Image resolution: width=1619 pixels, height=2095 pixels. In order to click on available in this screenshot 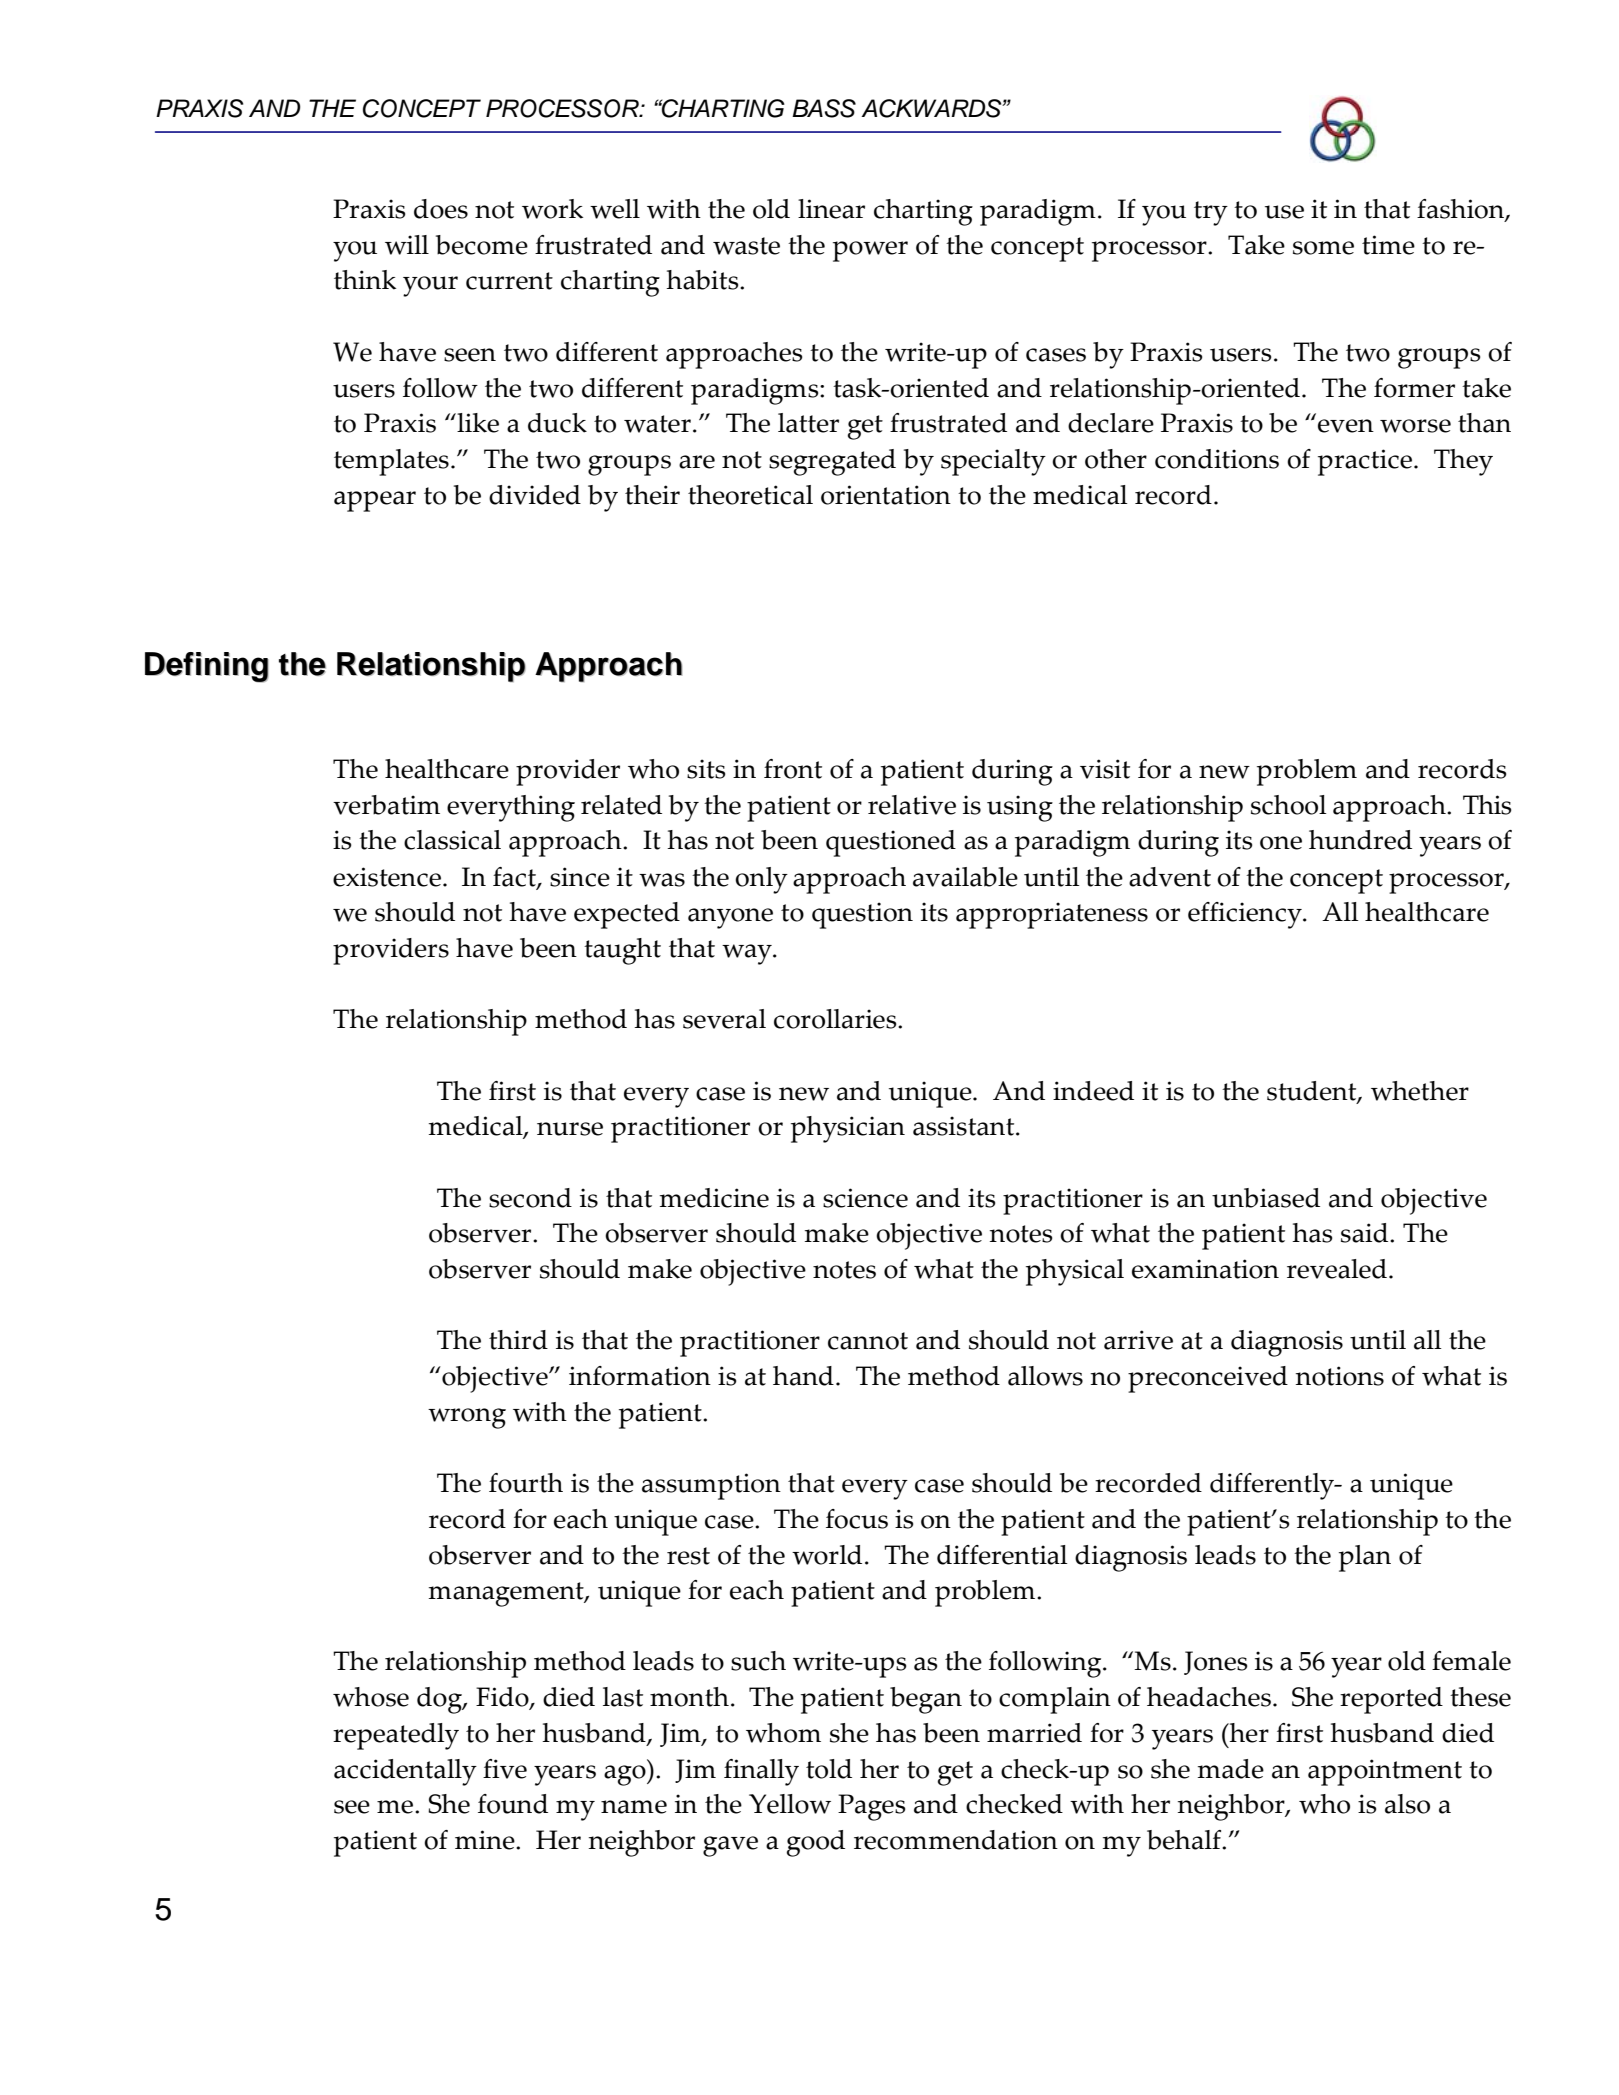, I will do `click(965, 877)`.
